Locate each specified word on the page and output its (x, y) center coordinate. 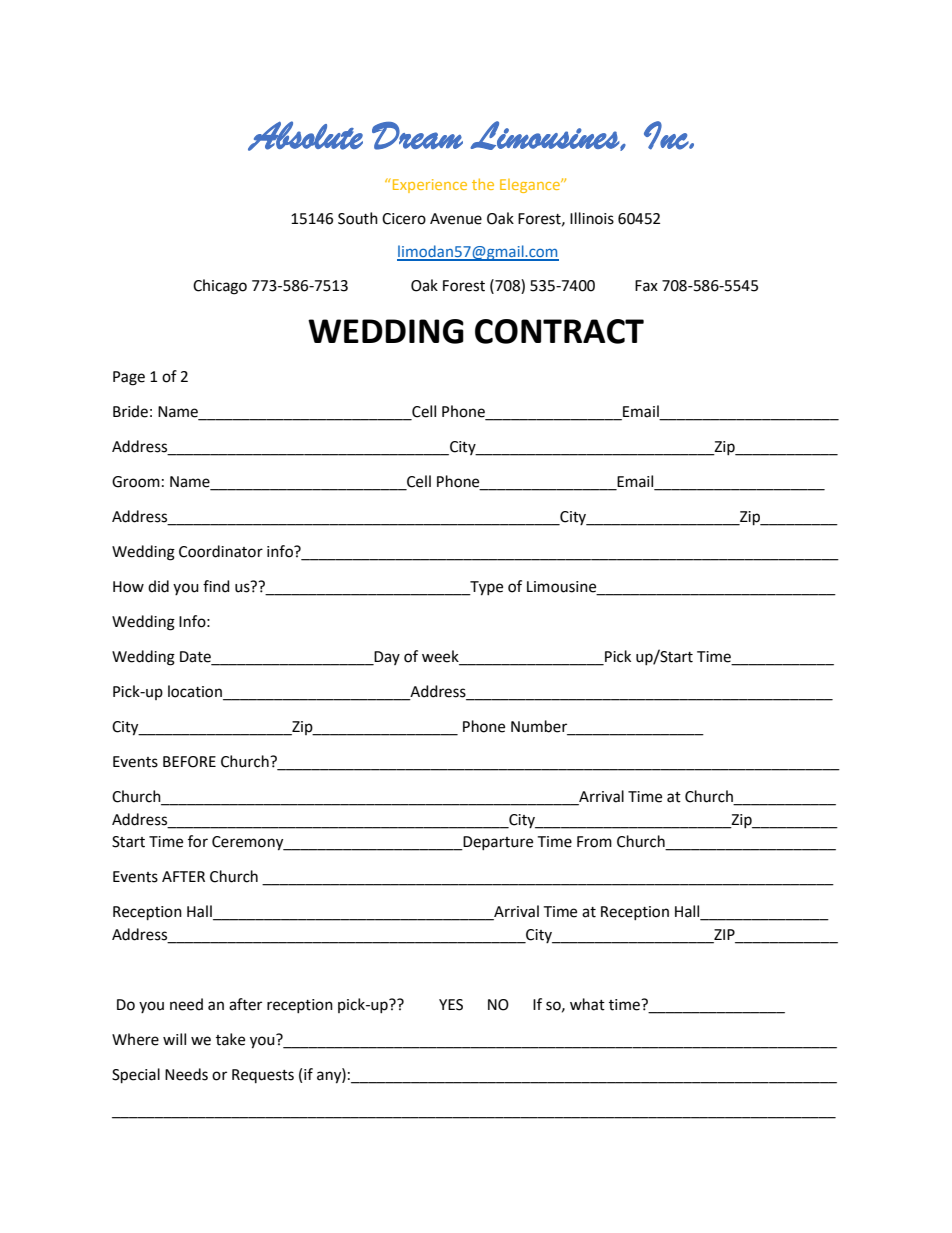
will (174, 1039)
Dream (417, 136)
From (594, 842)
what (587, 1004)
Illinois (592, 218)
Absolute (305, 136)
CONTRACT (559, 331)
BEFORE (189, 762)
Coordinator (221, 551)
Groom (136, 482)
